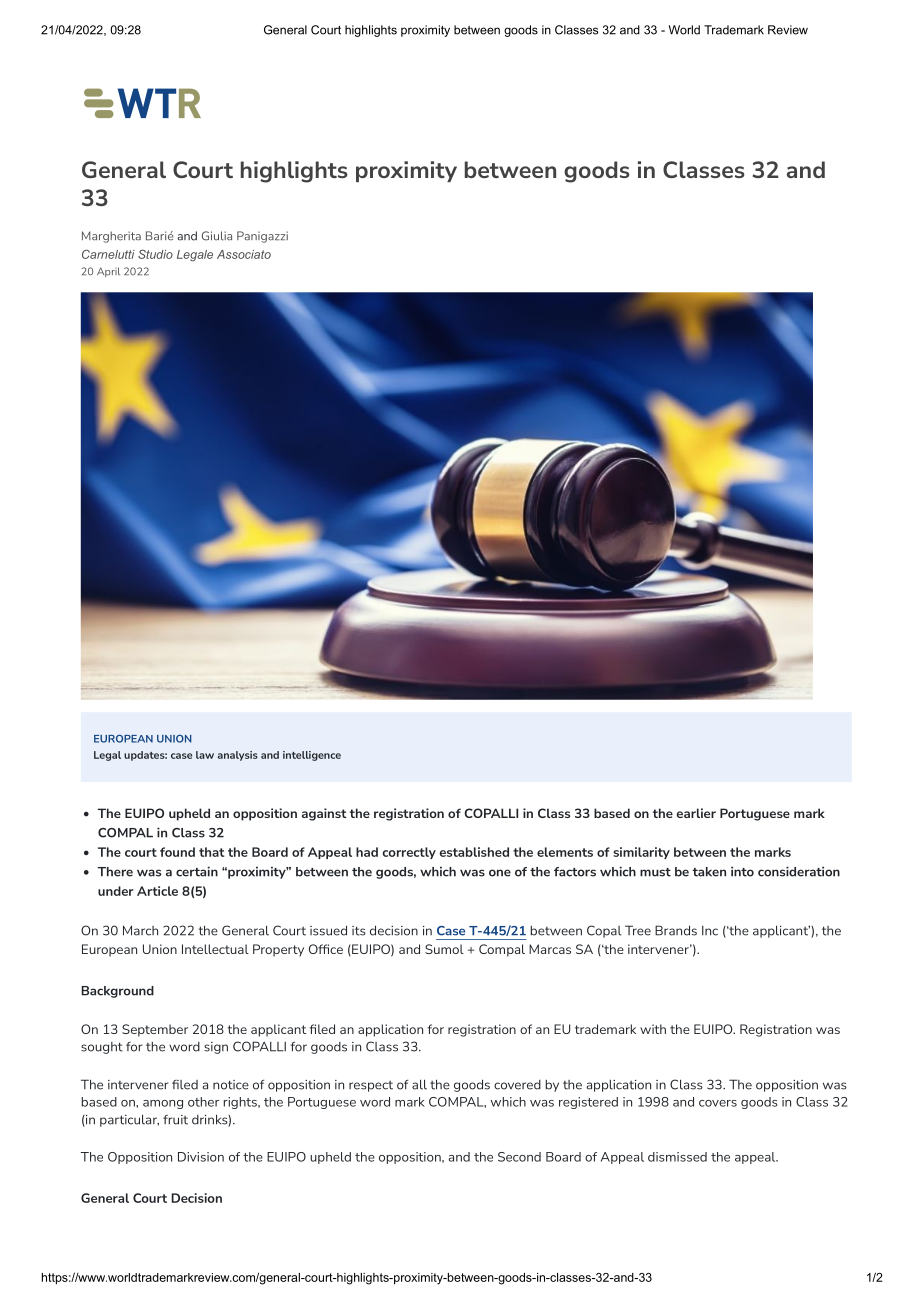  Describe the element at coordinates (519, 1157) in the screenshot. I see `Second` at that location.
